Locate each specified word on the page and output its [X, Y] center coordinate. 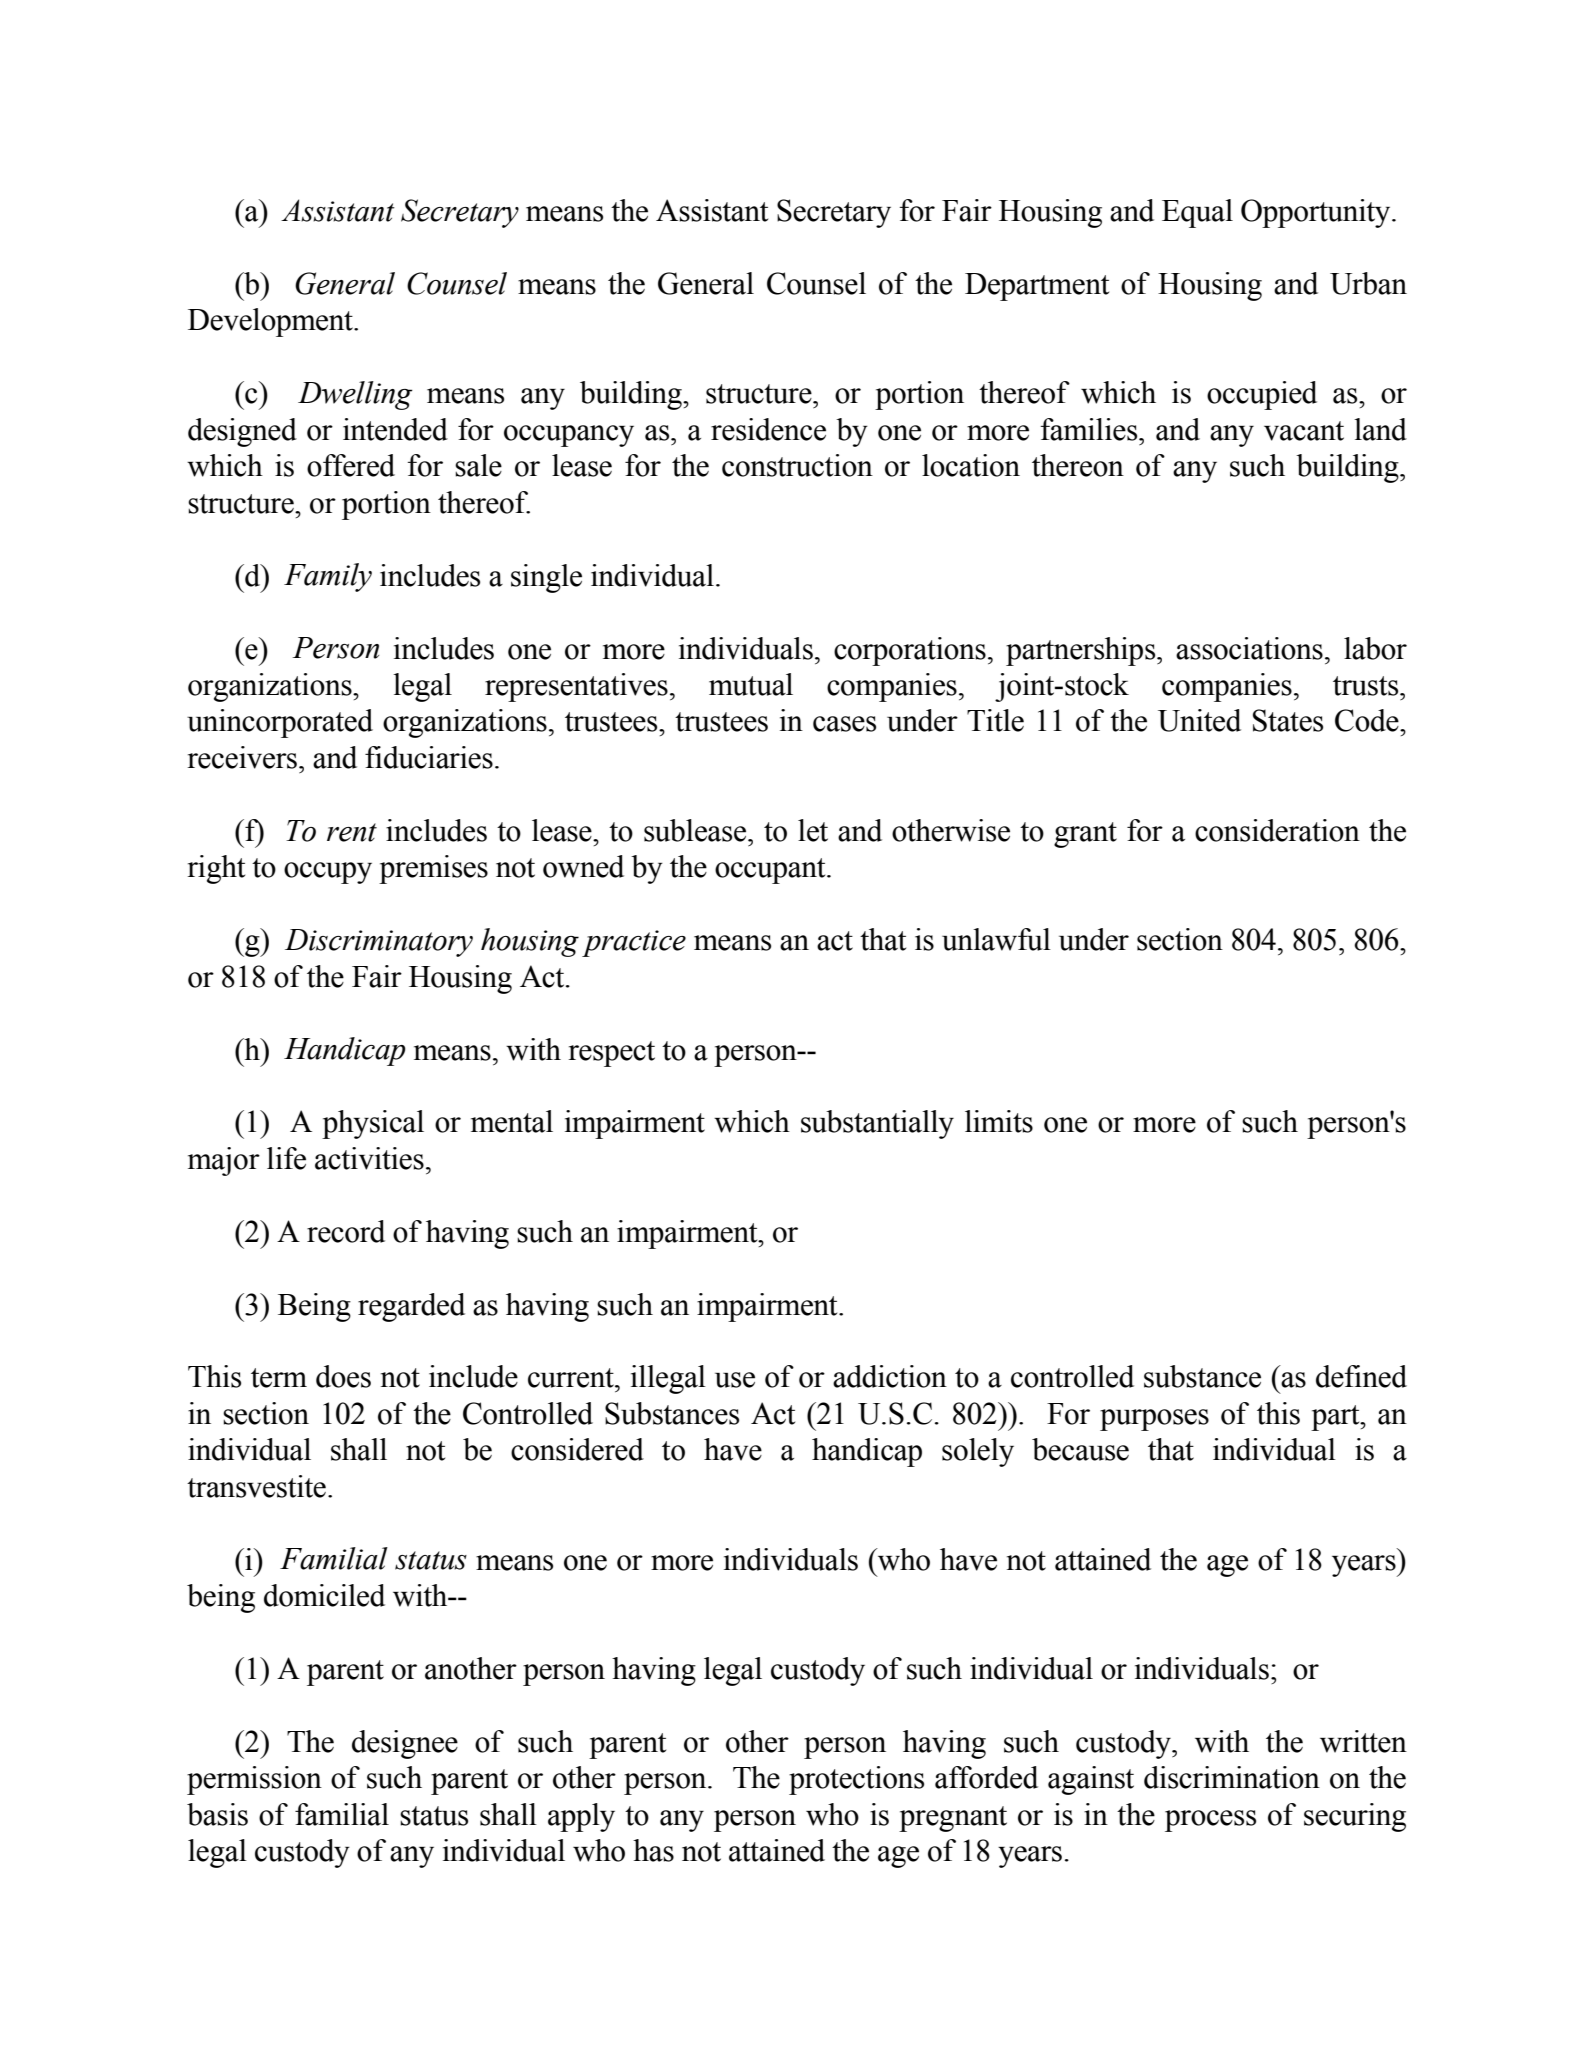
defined [1361, 1376]
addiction [890, 1376]
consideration [1277, 830]
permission [254, 1780]
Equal [1197, 213]
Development [271, 322]
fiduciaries [429, 757]
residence [768, 429]
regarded [411, 1307]
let [813, 830]
